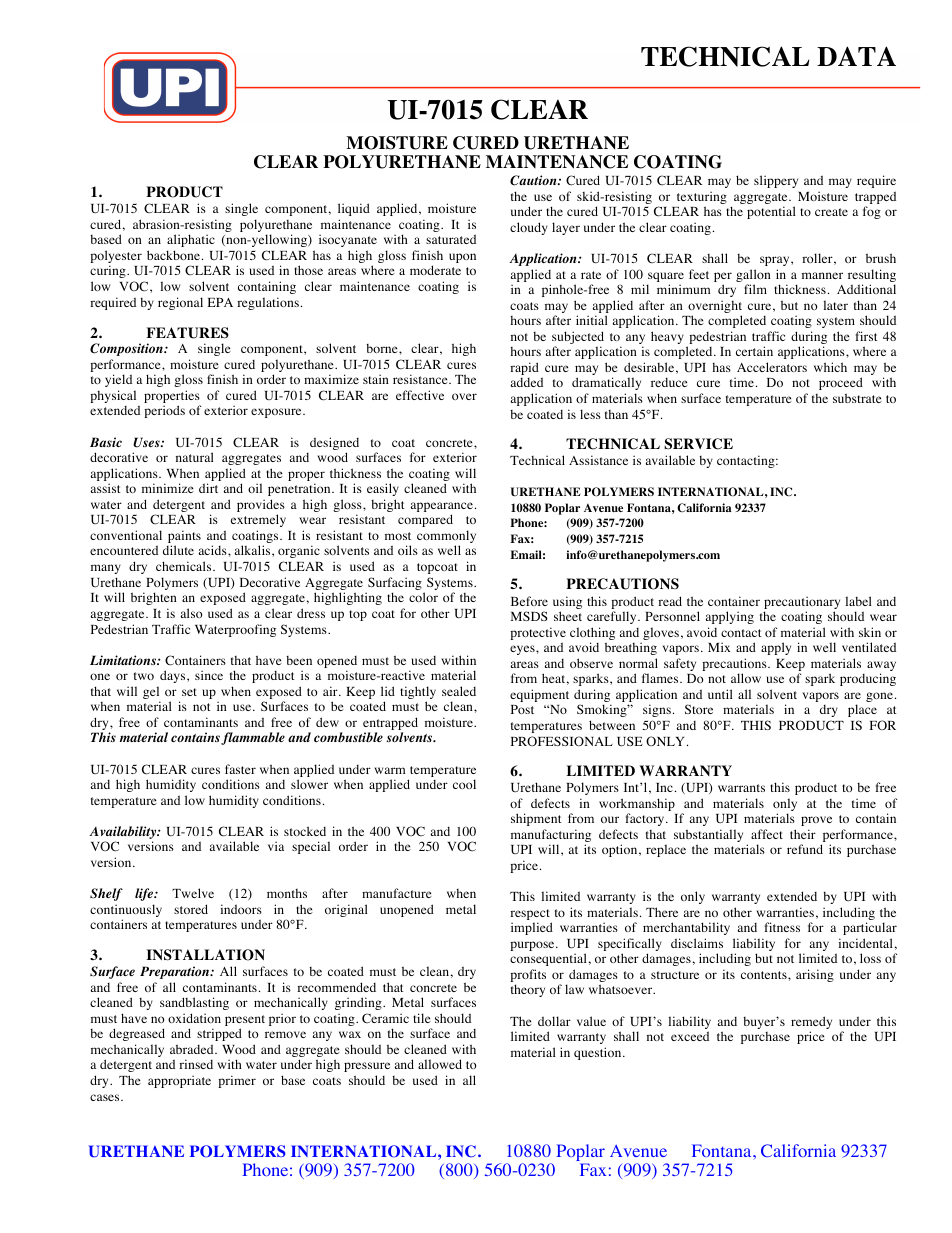  I want to click on DATA, so click(856, 56).
